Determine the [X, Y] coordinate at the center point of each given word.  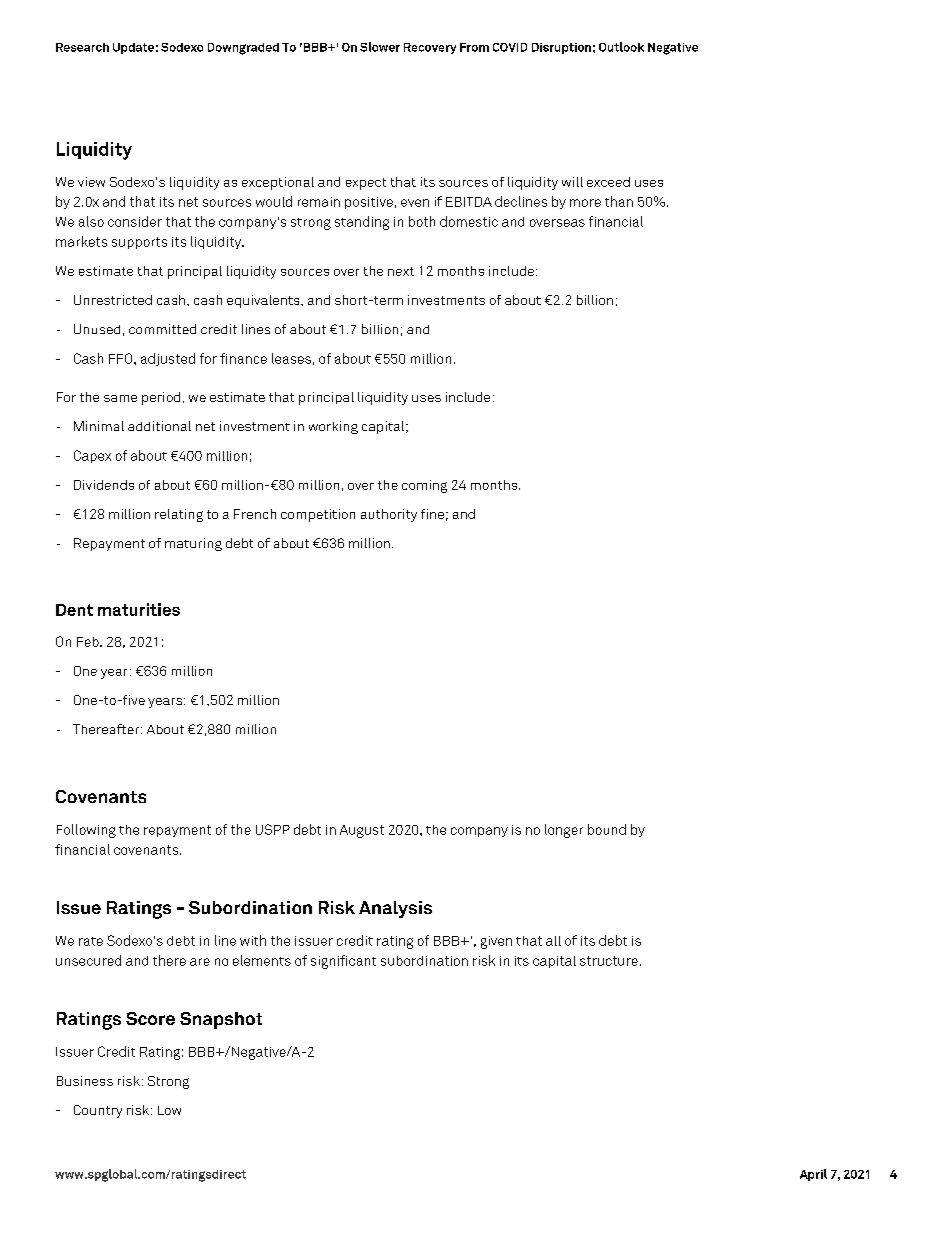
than [619, 201]
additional [159, 426]
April [813, 1175]
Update [133, 48]
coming [424, 486]
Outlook [621, 47]
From [474, 47]
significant [343, 962]
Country [98, 1111]
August [362, 831]
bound [607, 829]
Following [86, 831]
